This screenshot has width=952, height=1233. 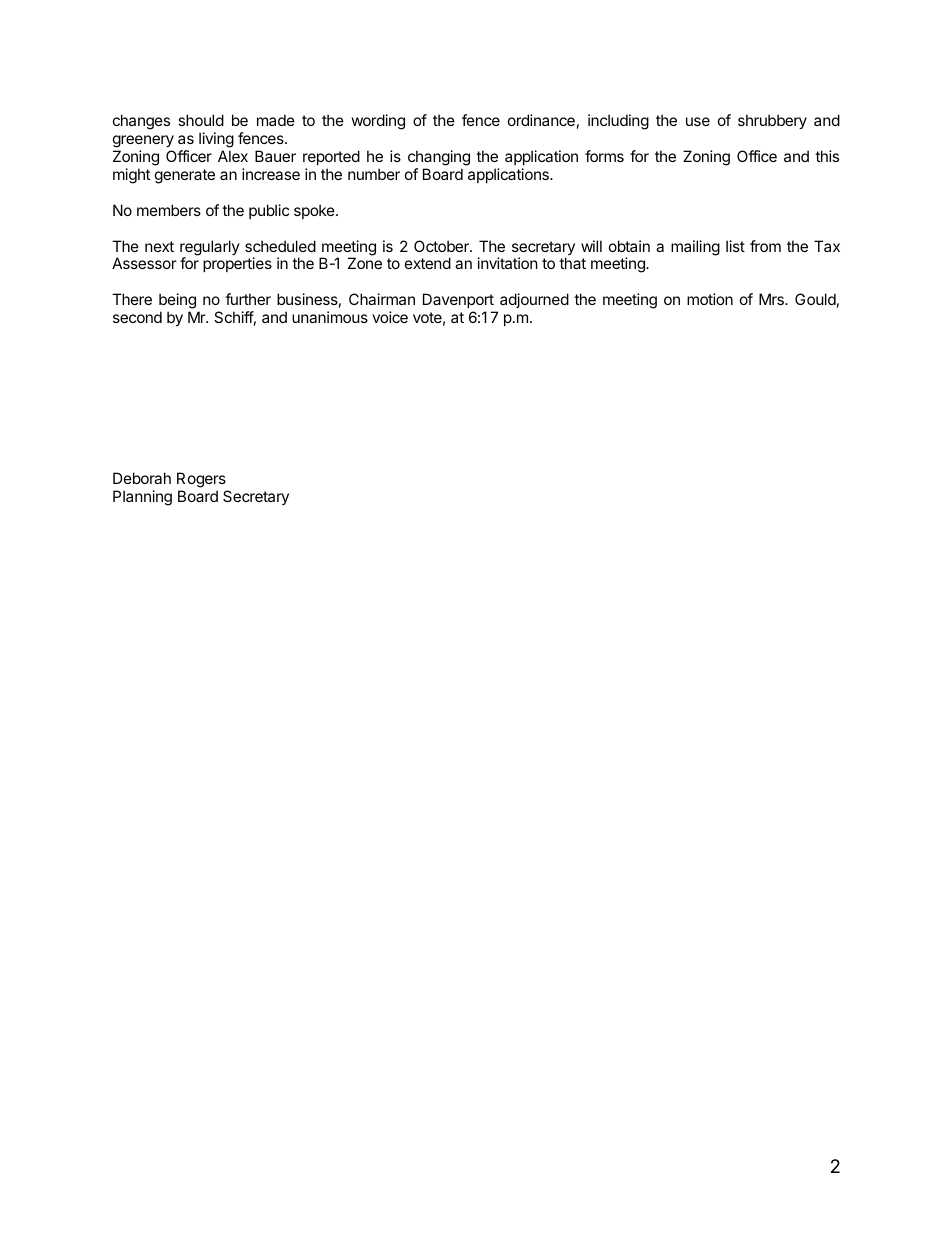 What do you see at coordinates (772, 121) in the screenshot?
I see `shrubbery` at bounding box center [772, 121].
